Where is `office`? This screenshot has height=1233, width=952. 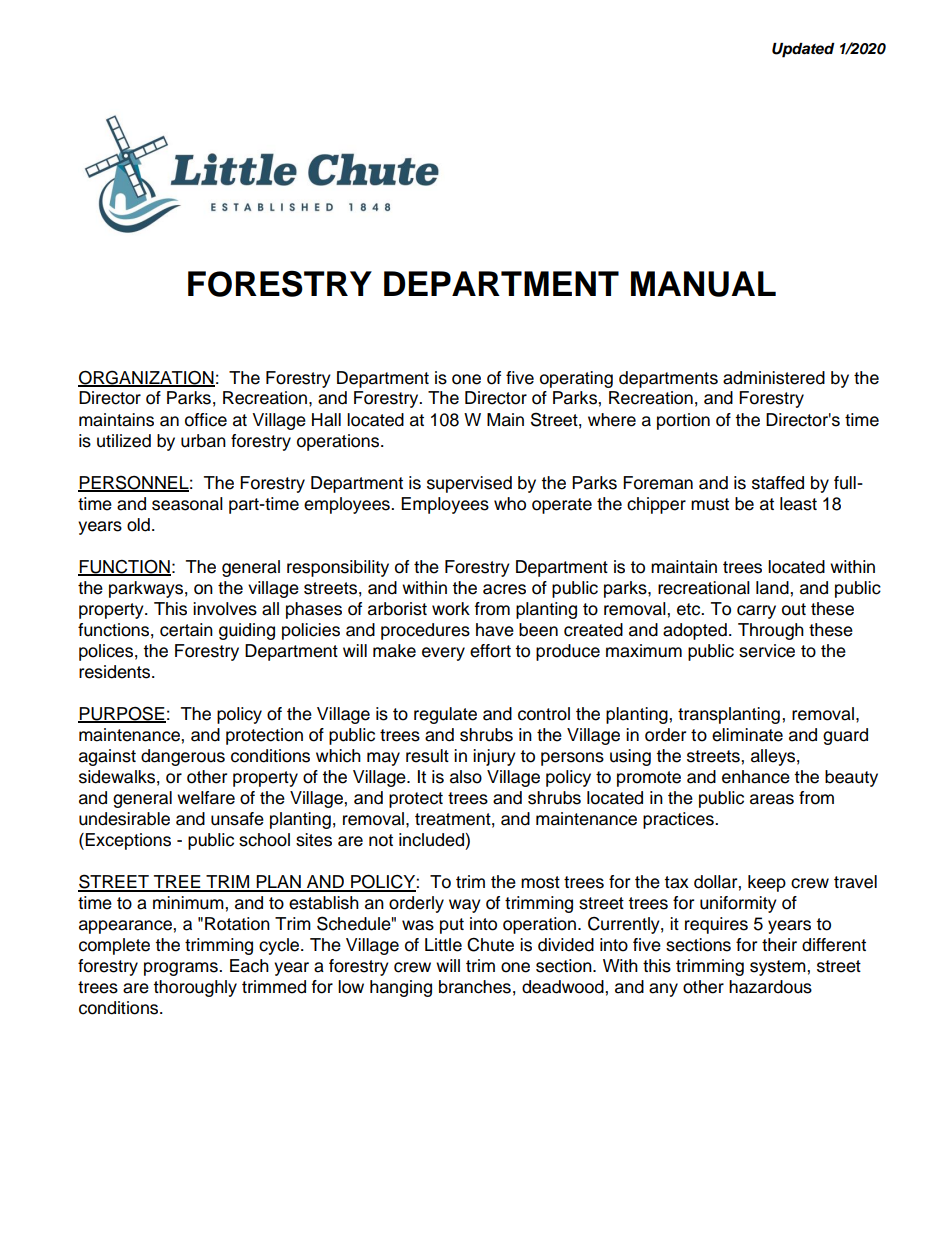
office is located at coordinates (206, 420).
